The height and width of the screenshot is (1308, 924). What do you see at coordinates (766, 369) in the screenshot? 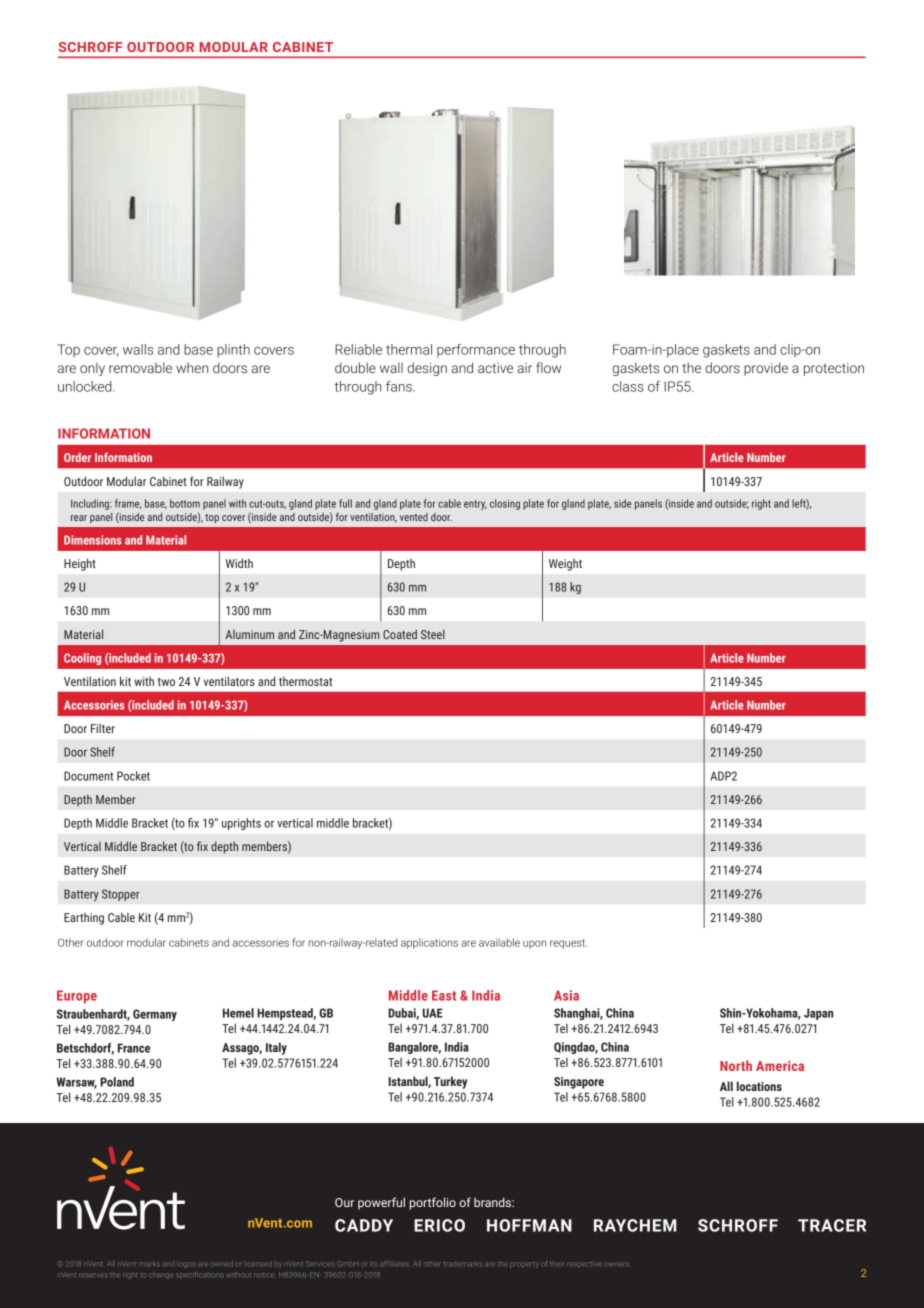
I see `provide` at bounding box center [766, 369].
